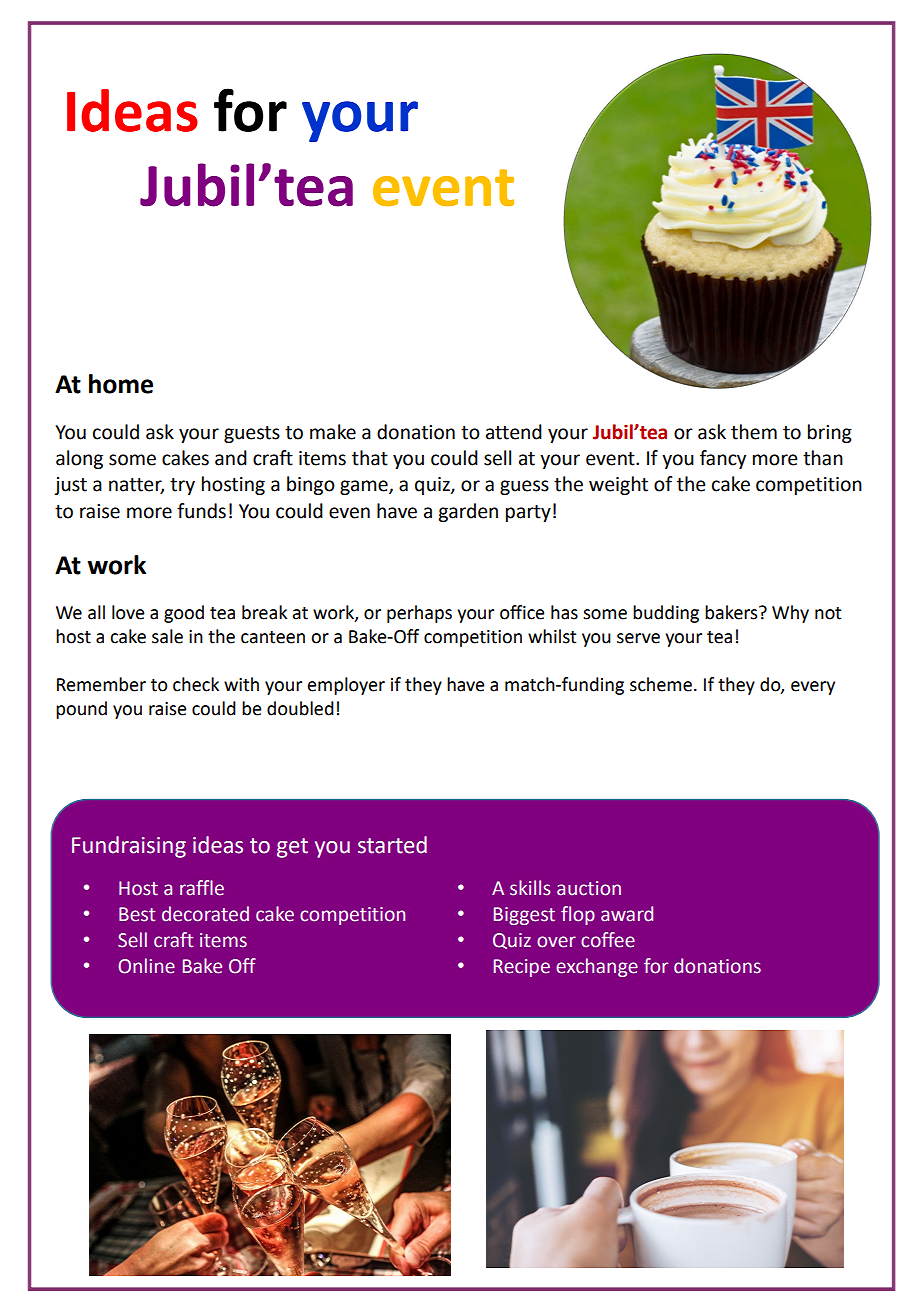  Describe the element at coordinates (196, 684) in the screenshot. I see `check` at that location.
